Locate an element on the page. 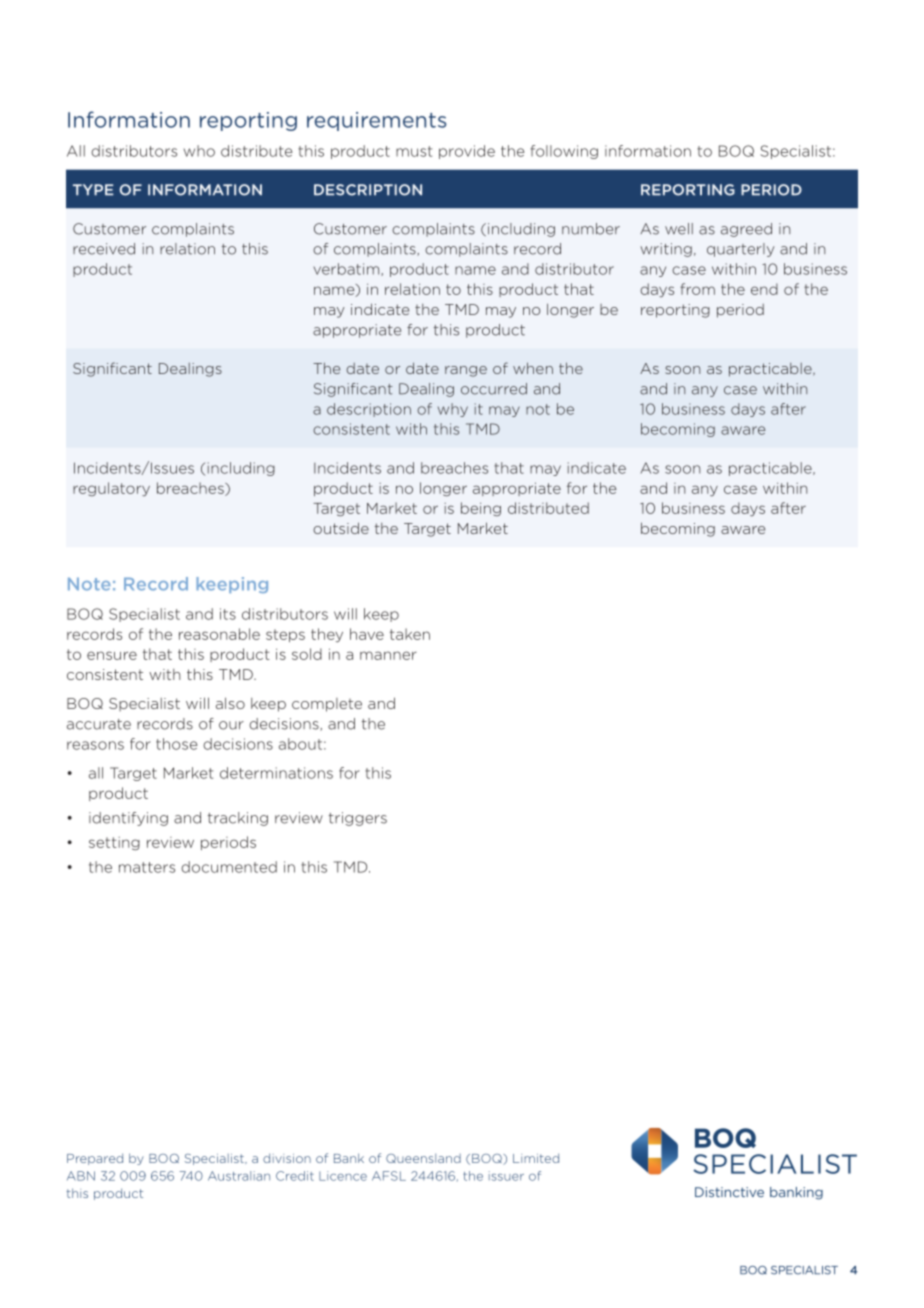 This image has height=1308, width=924. Queensland is located at coordinates (423, 1158).
